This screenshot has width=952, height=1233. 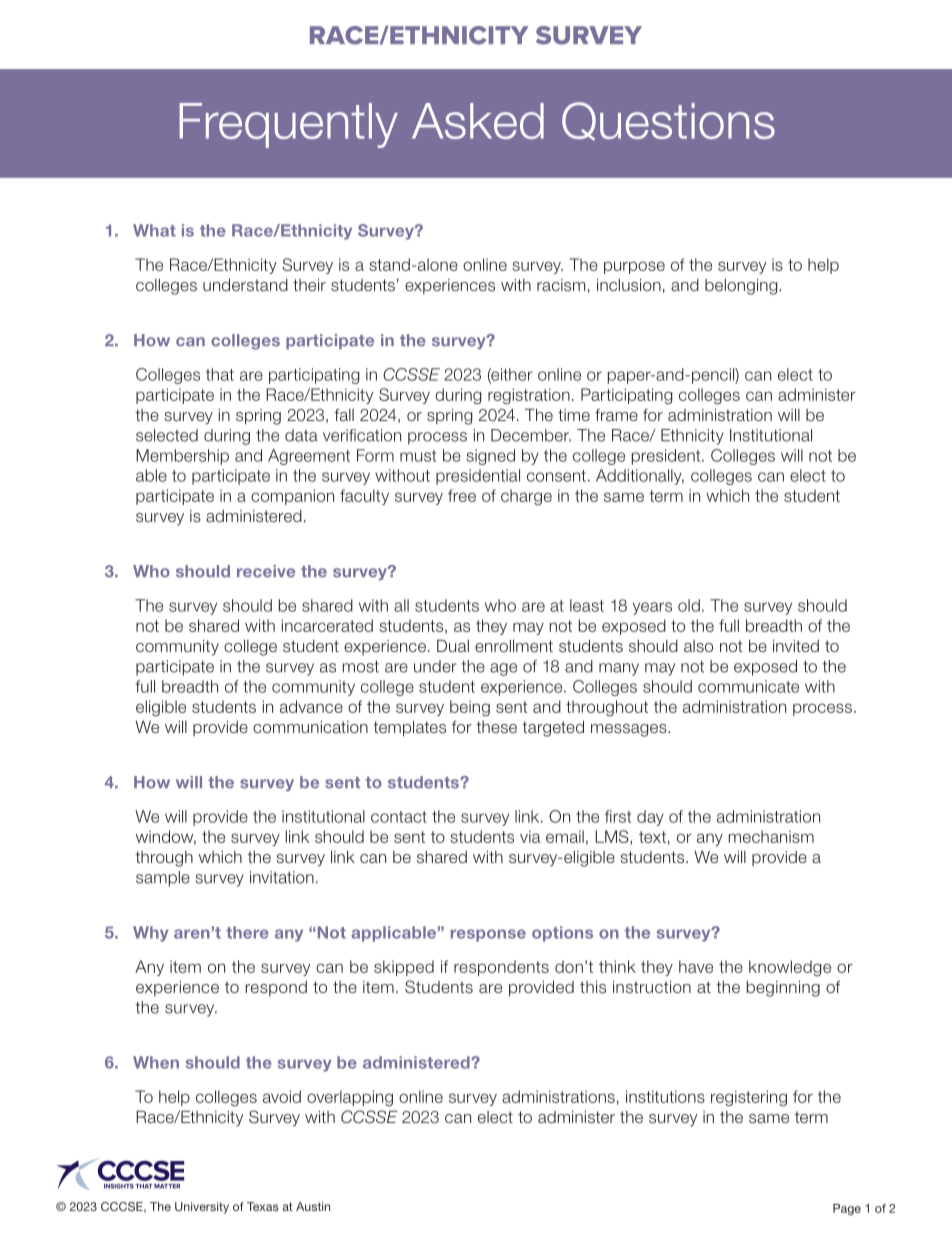 What do you see at coordinates (668, 121) in the screenshot?
I see `Questions` at bounding box center [668, 121].
